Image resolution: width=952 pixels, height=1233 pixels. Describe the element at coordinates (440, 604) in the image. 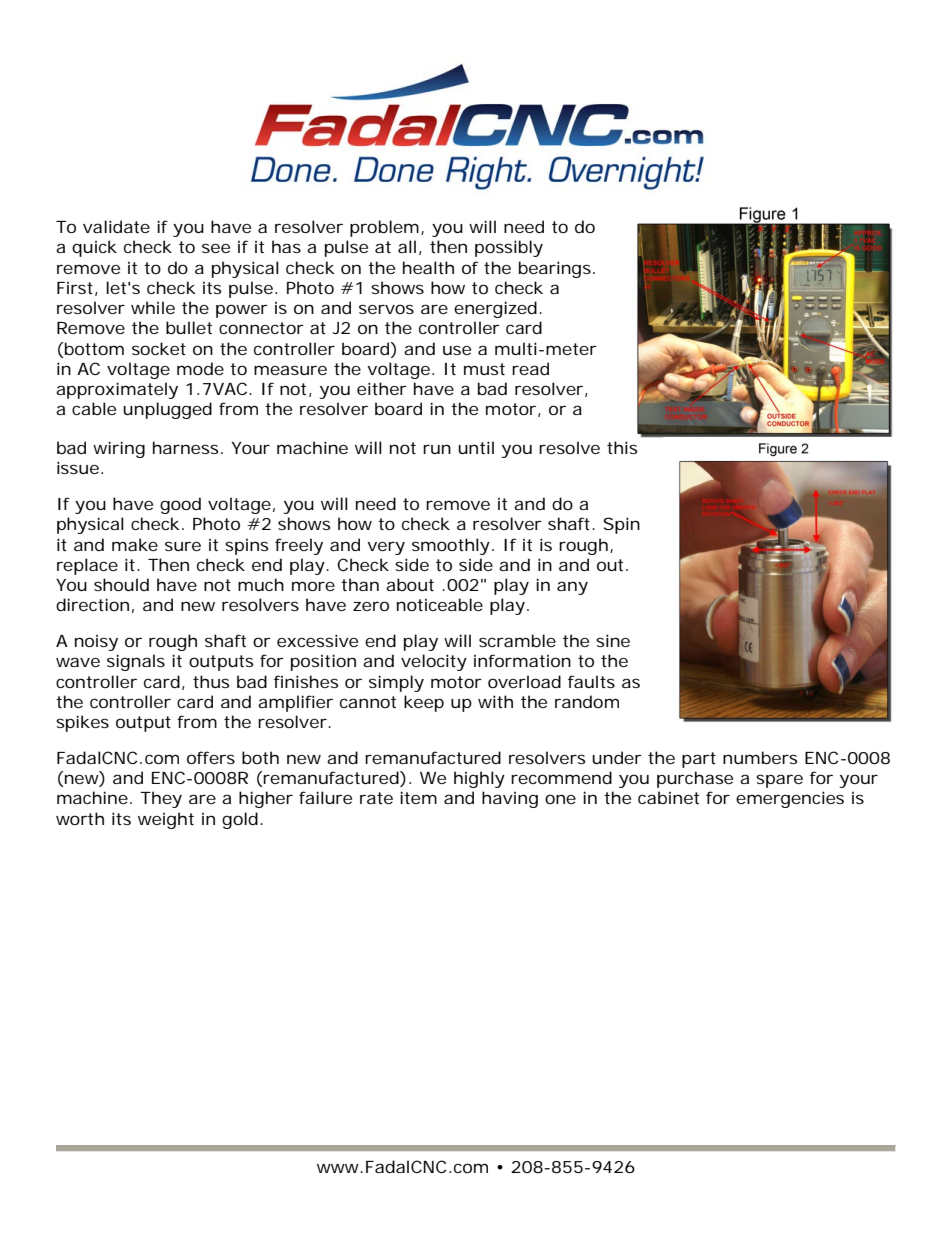

I see `noticeable` at that location.
